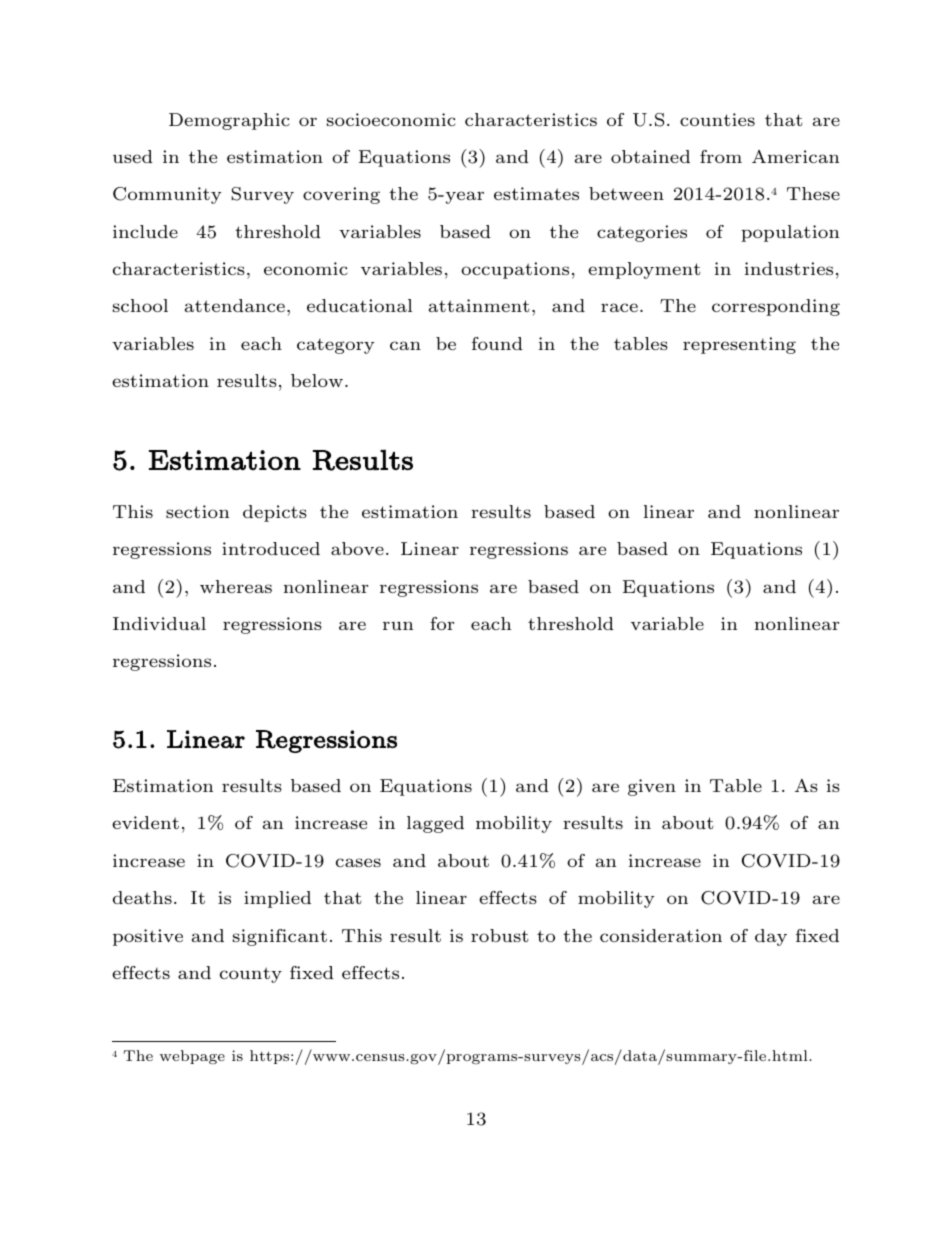  What do you see at coordinates (661, 935) in the image?
I see `consideration` at bounding box center [661, 935].
